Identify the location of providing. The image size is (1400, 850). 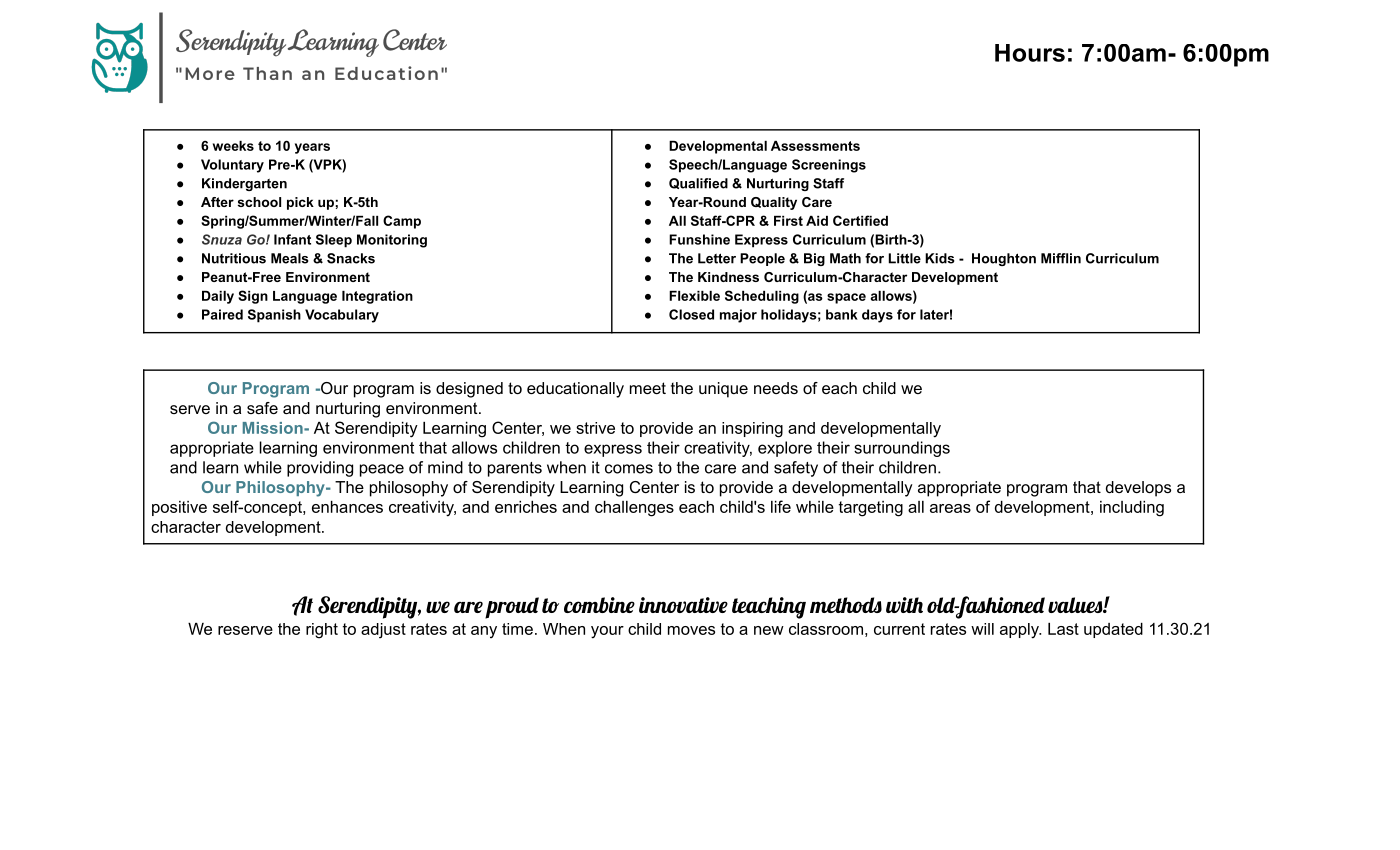
(320, 469).
